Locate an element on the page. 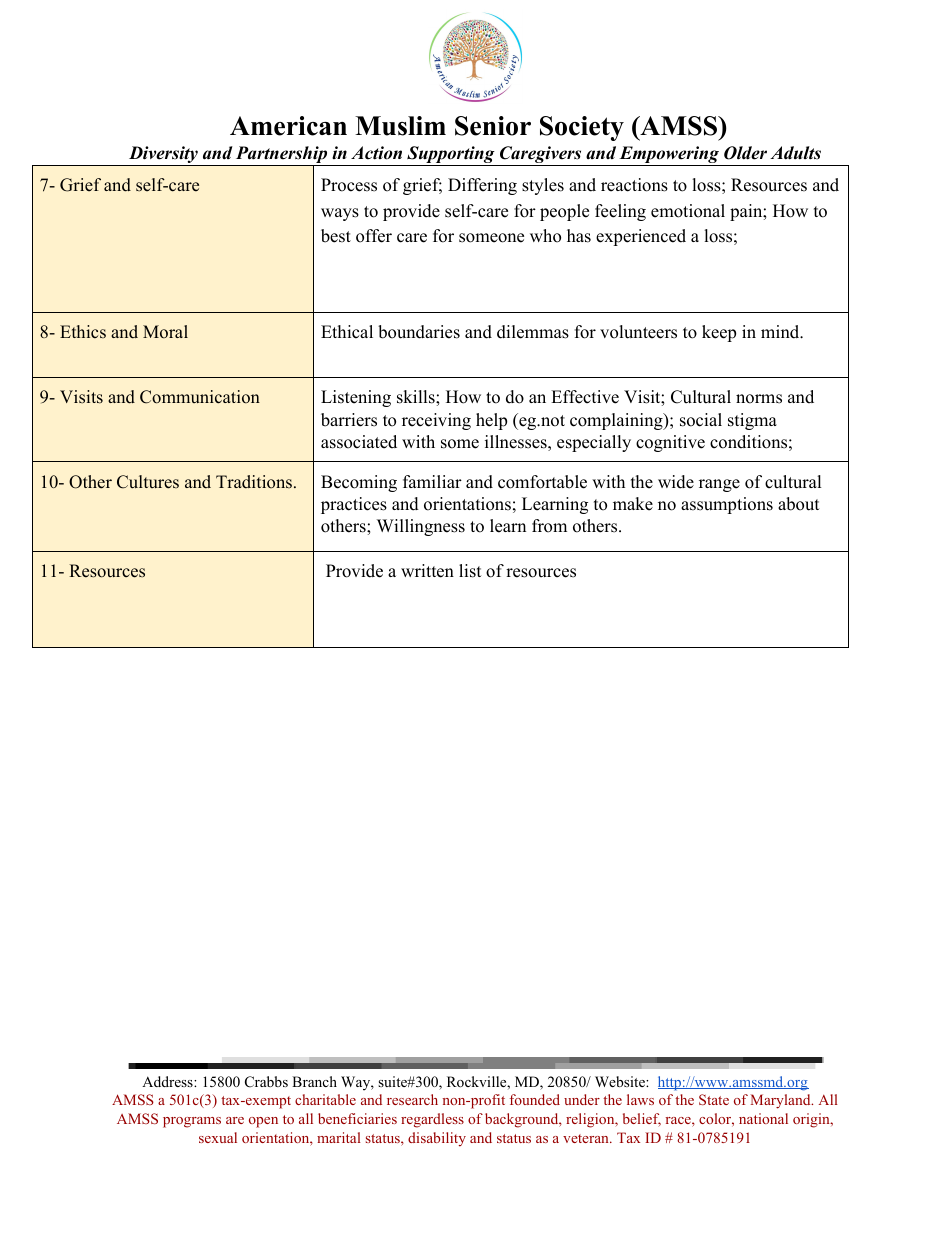 Image resolution: width=952 pixels, height=1233 pixels. Traditions is located at coordinates (254, 482).
